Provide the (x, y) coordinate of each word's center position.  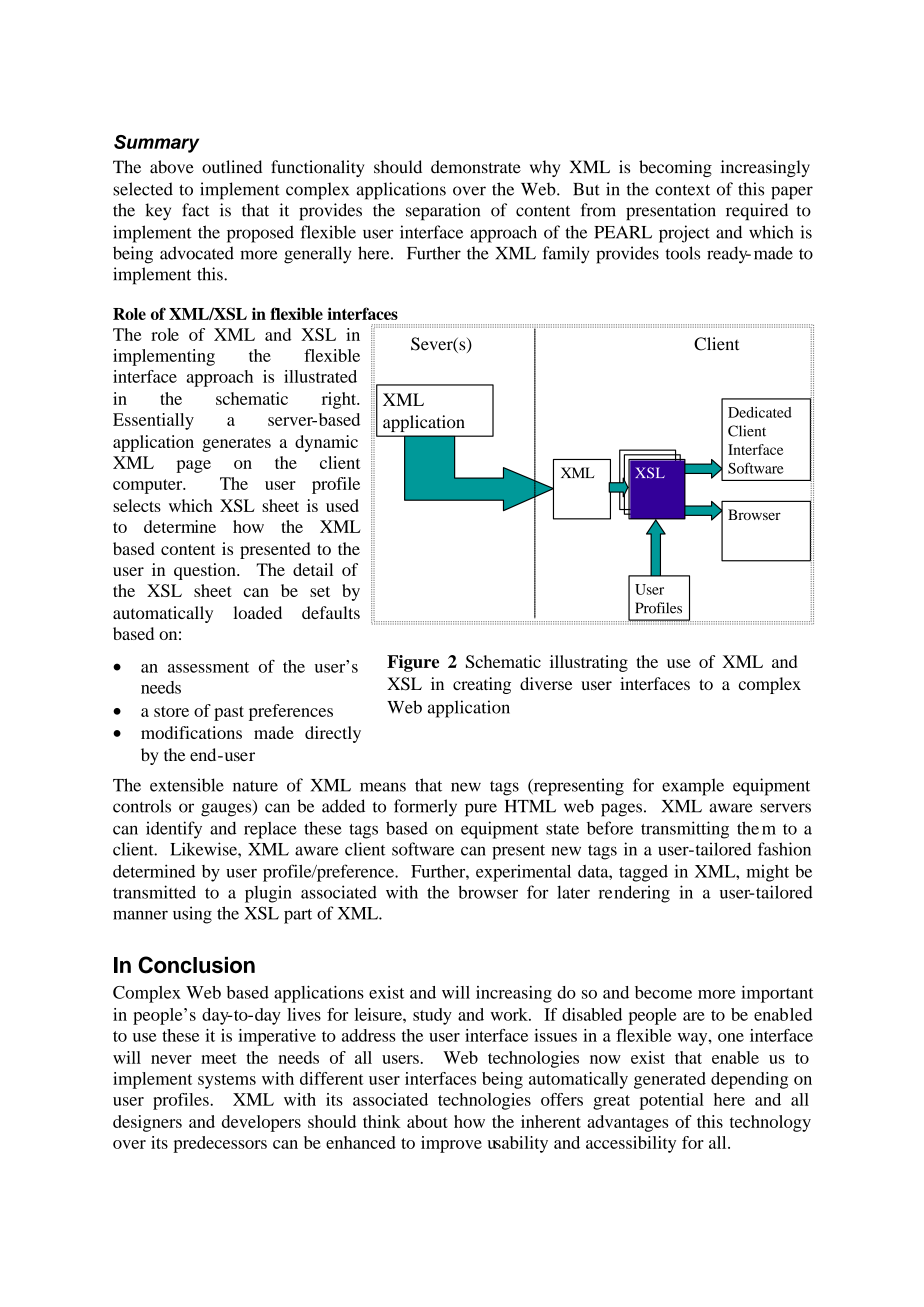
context (682, 190)
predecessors (220, 1144)
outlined (232, 167)
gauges (227, 810)
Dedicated (760, 412)
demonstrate (476, 167)
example (693, 787)
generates (236, 444)
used (342, 505)
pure (481, 810)
